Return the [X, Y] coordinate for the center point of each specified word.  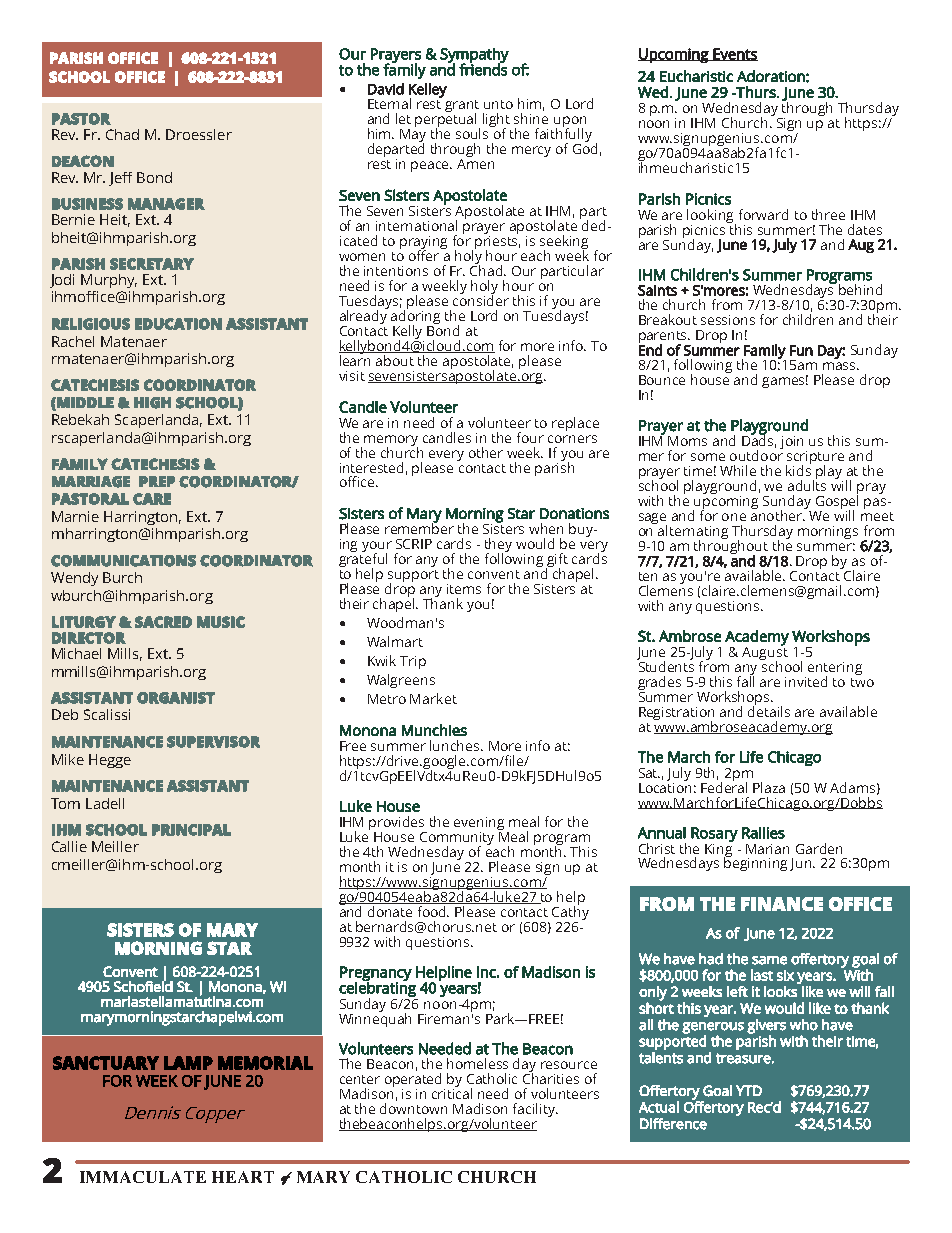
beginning [755, 863]
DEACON [83, 161]
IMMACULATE [143, 1177]
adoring [415, 317]
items [464, 589]
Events [734, 54]
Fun [801, 350]
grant [462, 107]
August [765, 653]
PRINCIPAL [191, 830]
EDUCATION [178, 324]
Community [457, 840]
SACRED [163, 622]
